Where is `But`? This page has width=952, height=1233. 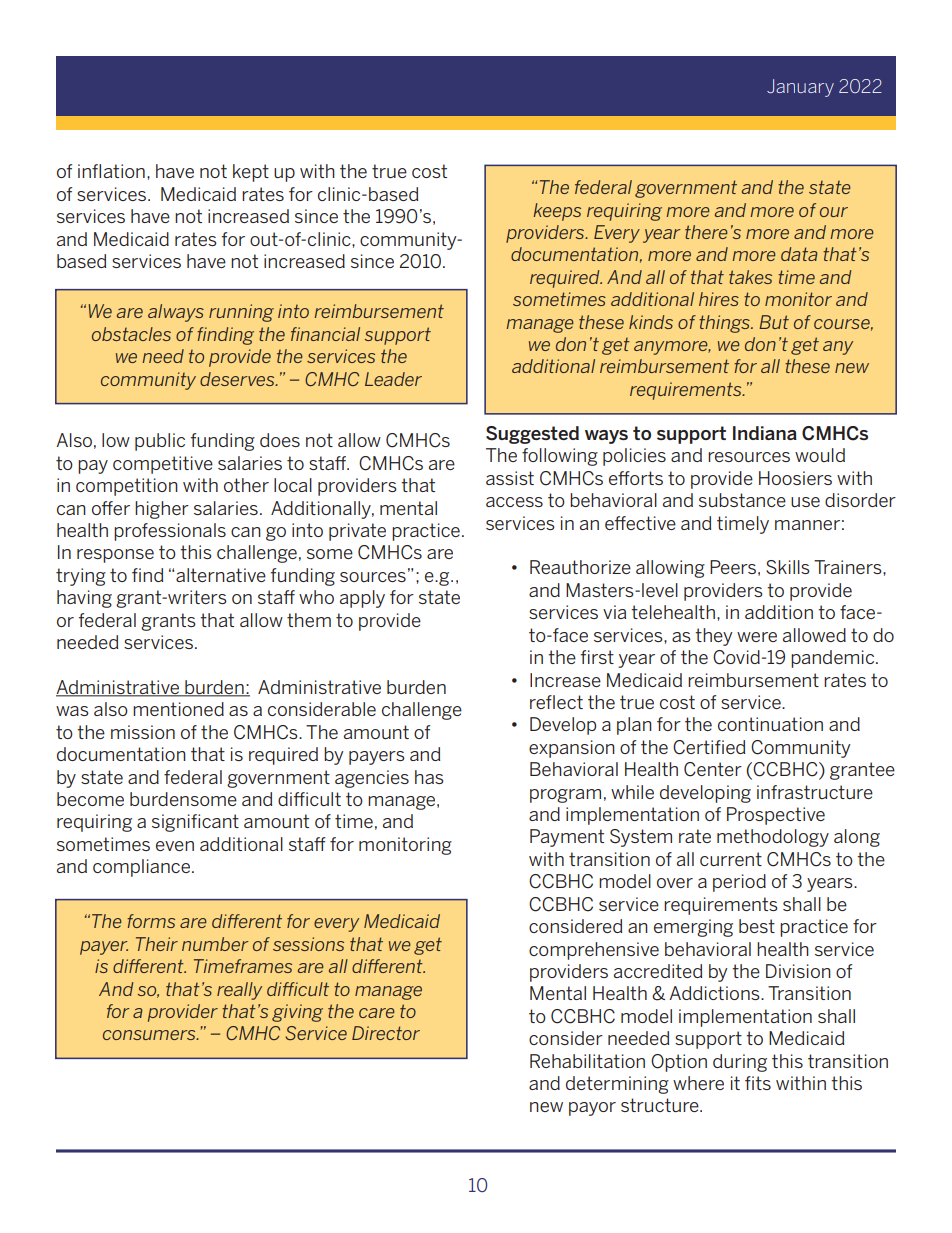
But is located at coordinates (774, 322).
